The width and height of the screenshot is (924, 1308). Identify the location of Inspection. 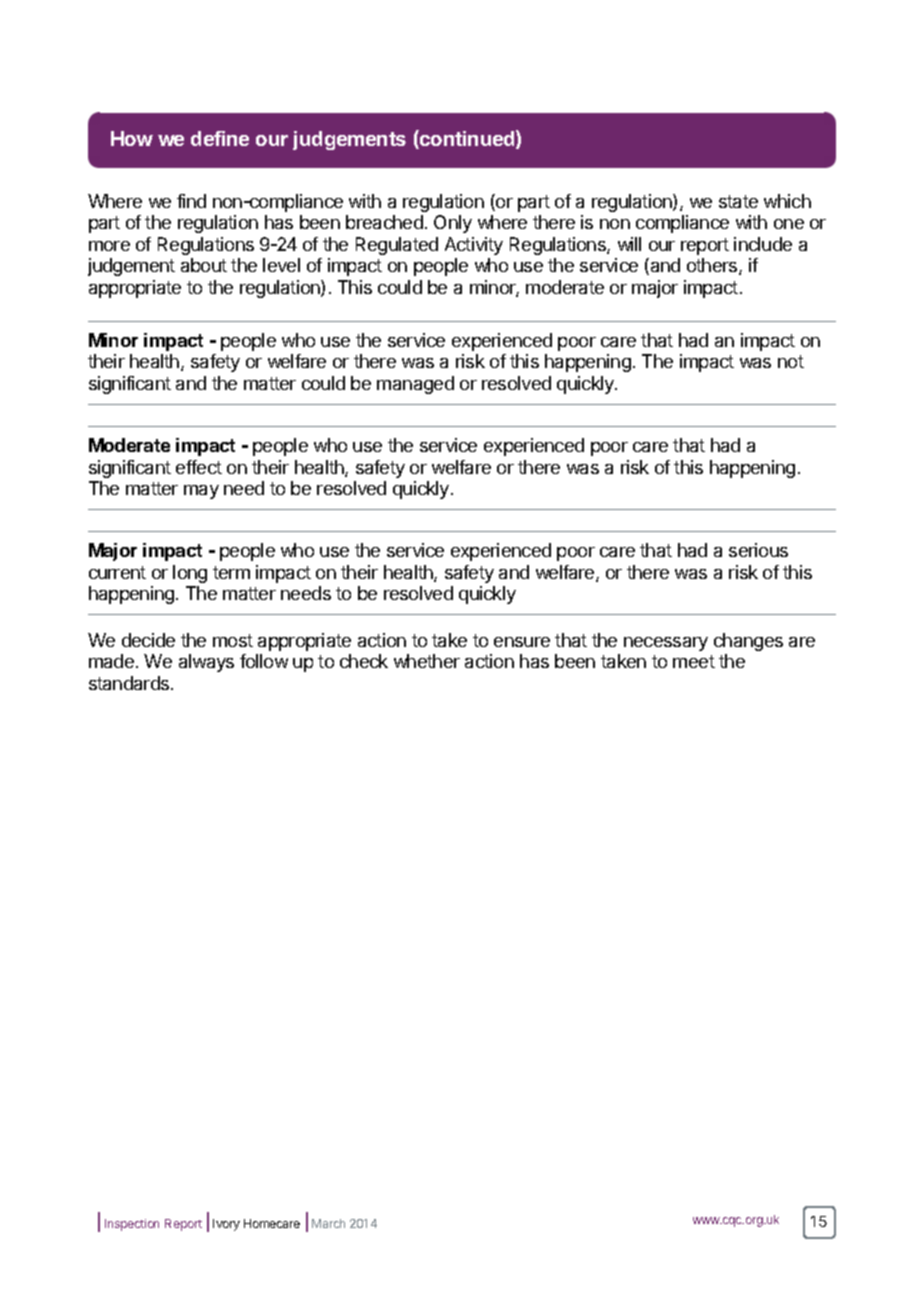
(132, 1225).
